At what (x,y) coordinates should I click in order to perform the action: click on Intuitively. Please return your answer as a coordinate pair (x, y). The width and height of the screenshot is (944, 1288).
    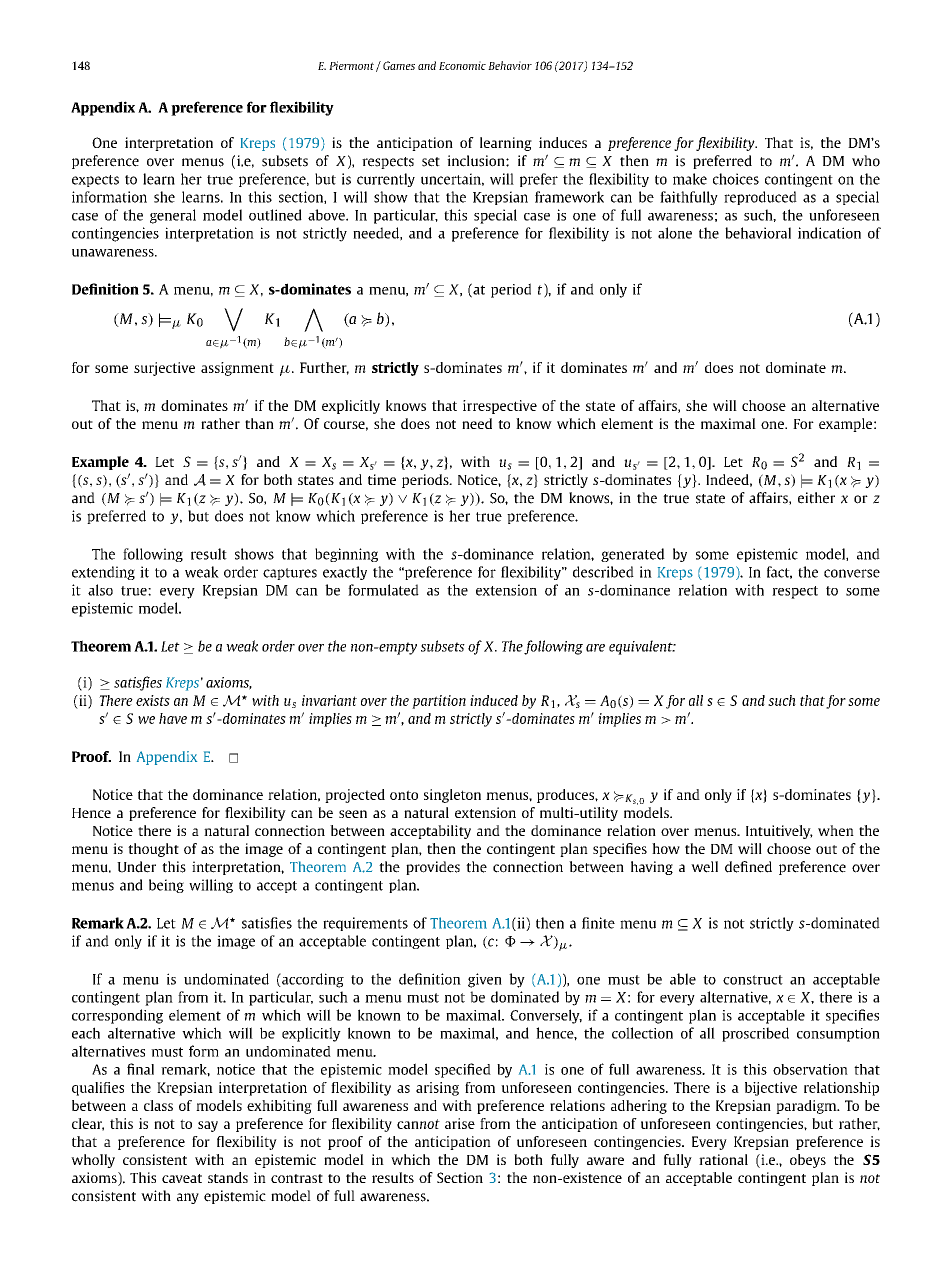
    Looking at the image, I should click on (779, 832).
